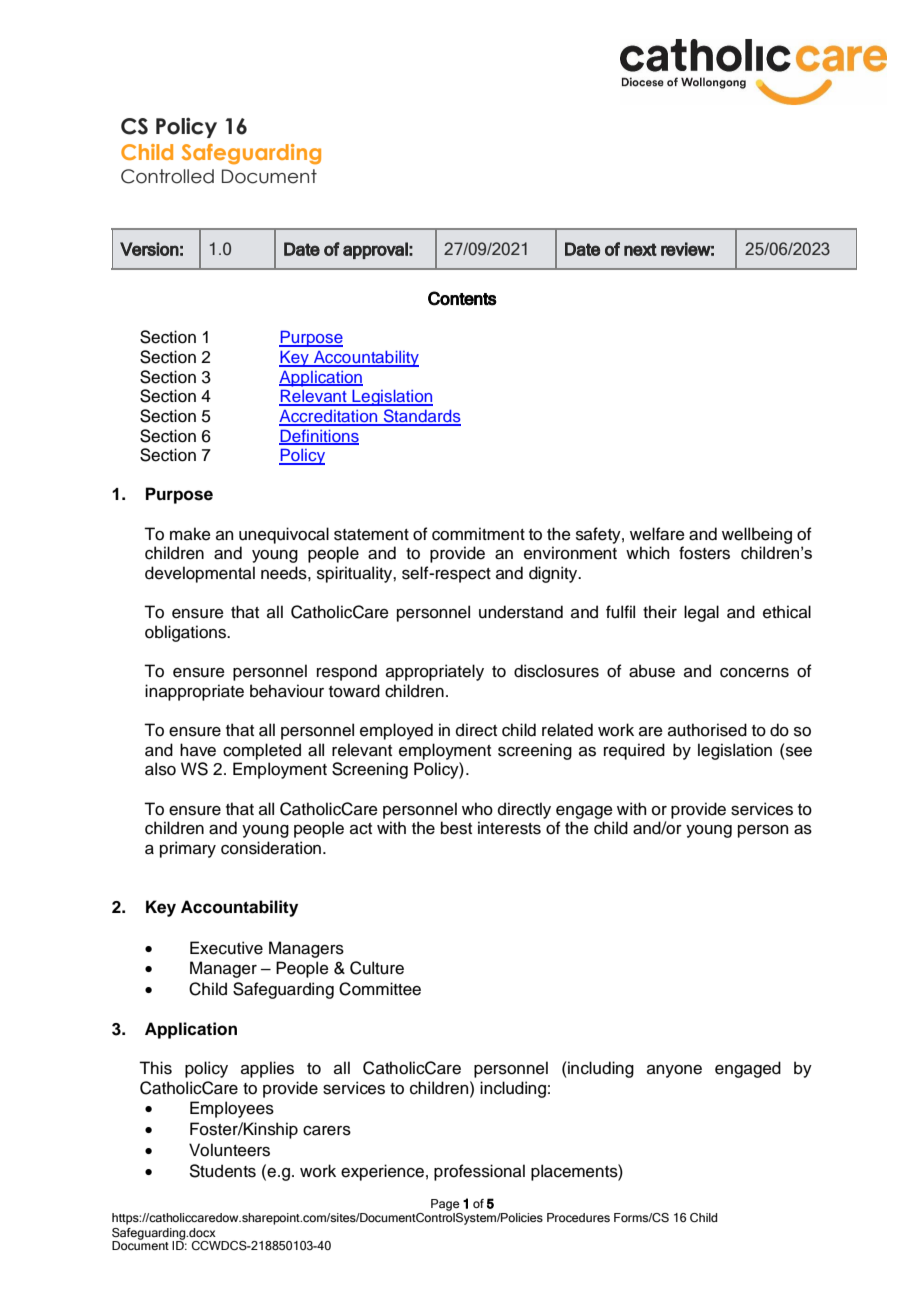  What do you see at coordinates (478, 534) in the screenshot?
I see `commitment` at bounding box center [478, 534].
